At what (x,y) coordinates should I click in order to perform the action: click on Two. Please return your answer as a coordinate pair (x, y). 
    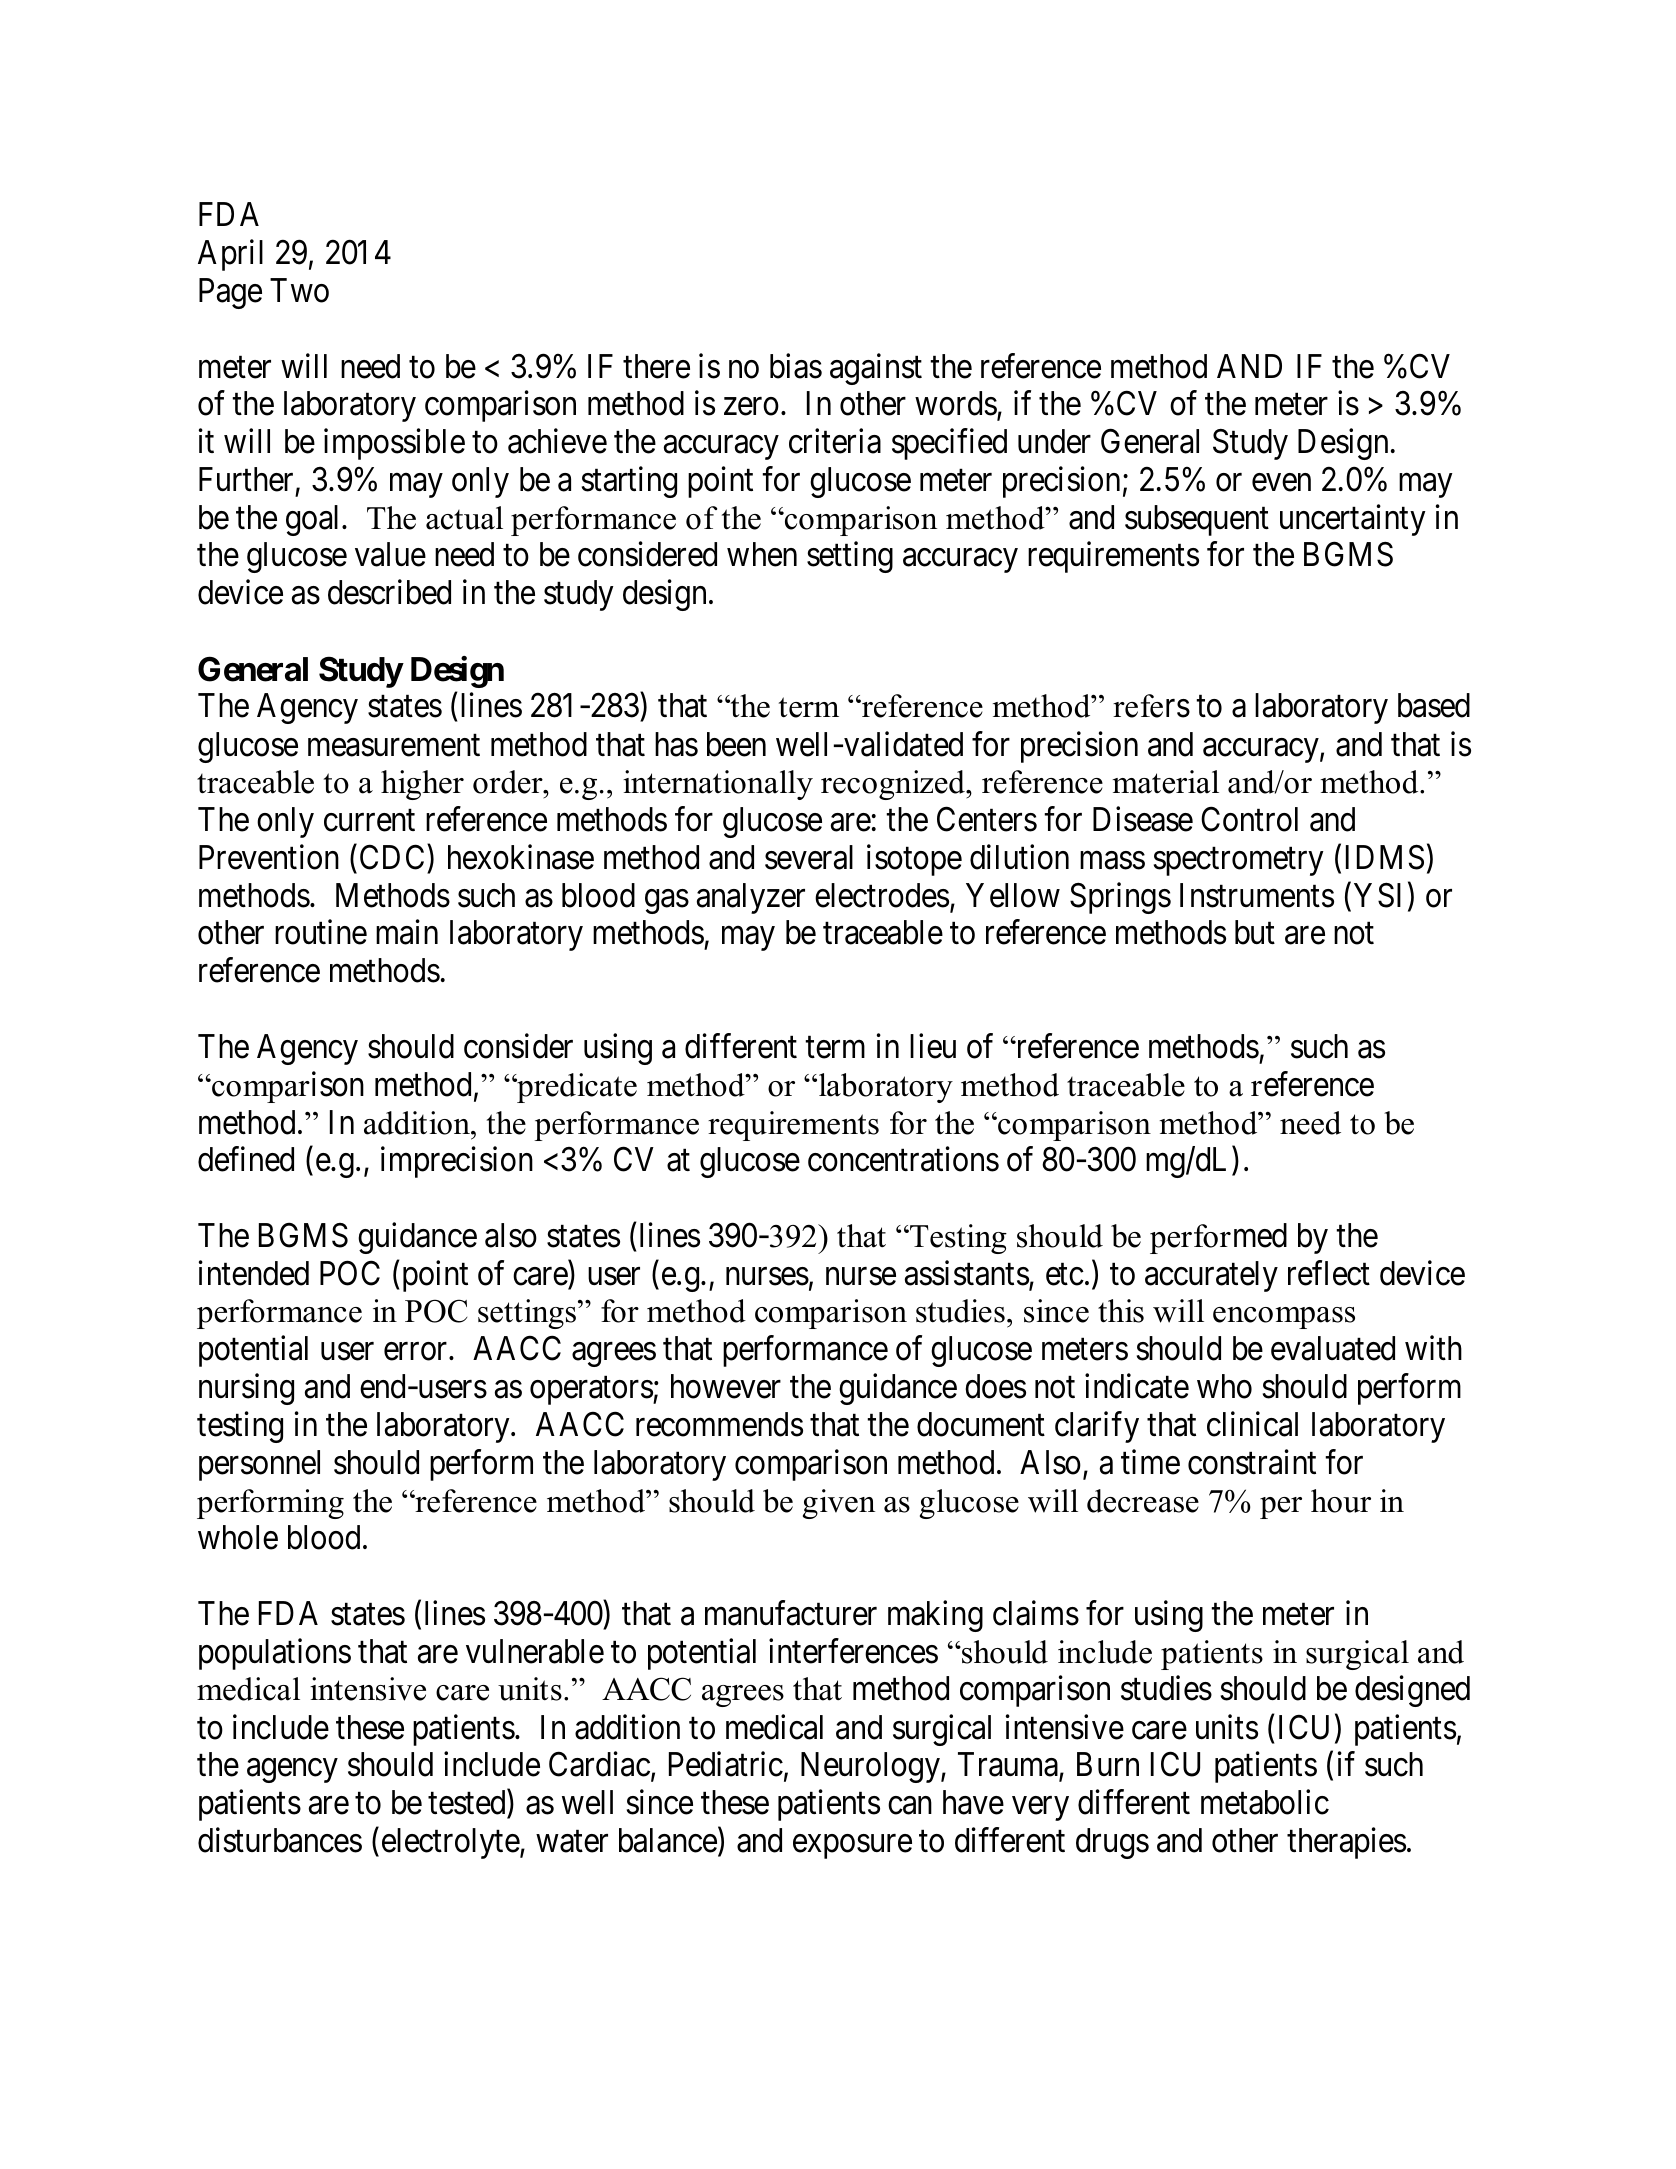
    Looking at the image, I should click on (299, 290).
